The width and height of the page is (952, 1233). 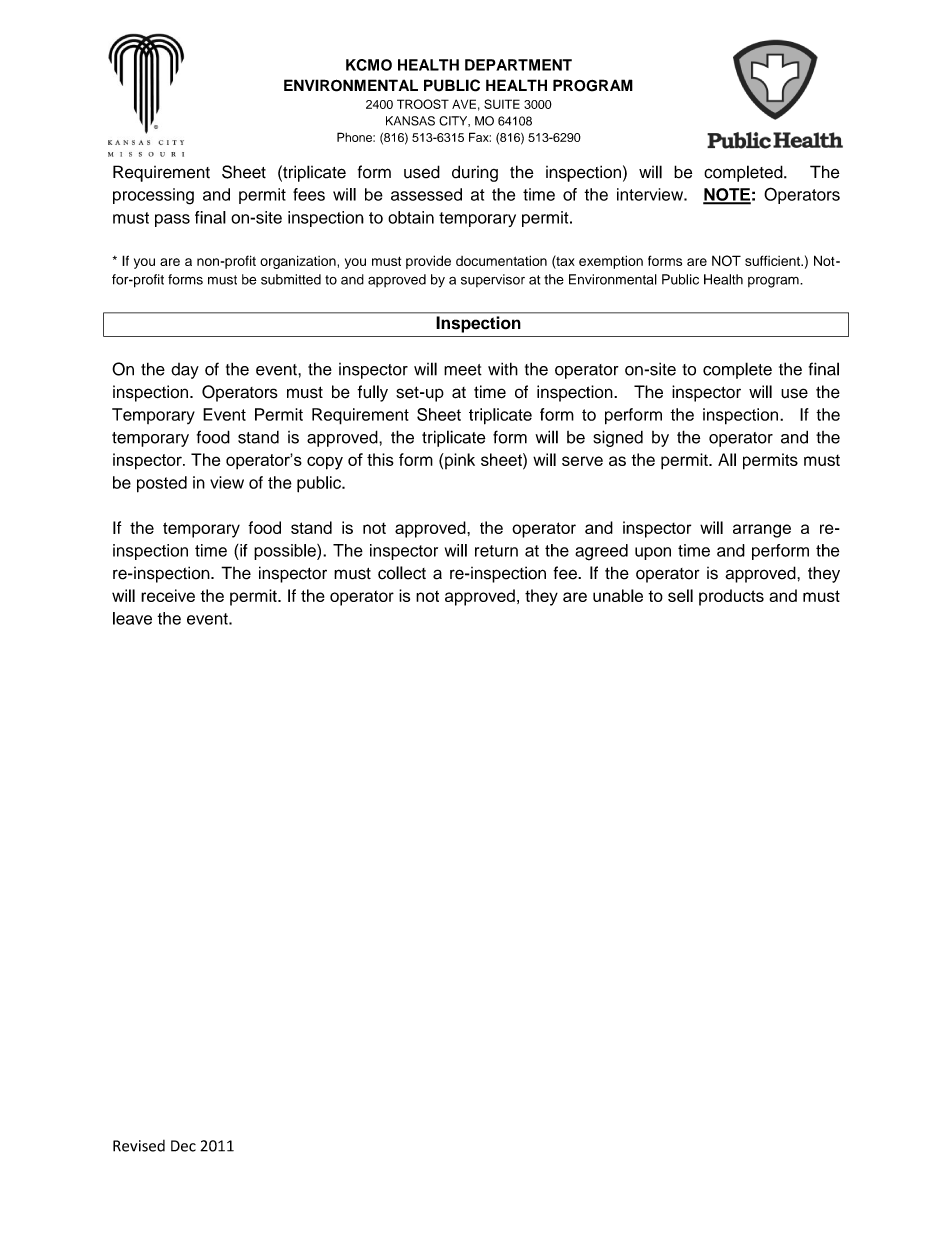 I want to click on All, so click(x=727, y=459).
